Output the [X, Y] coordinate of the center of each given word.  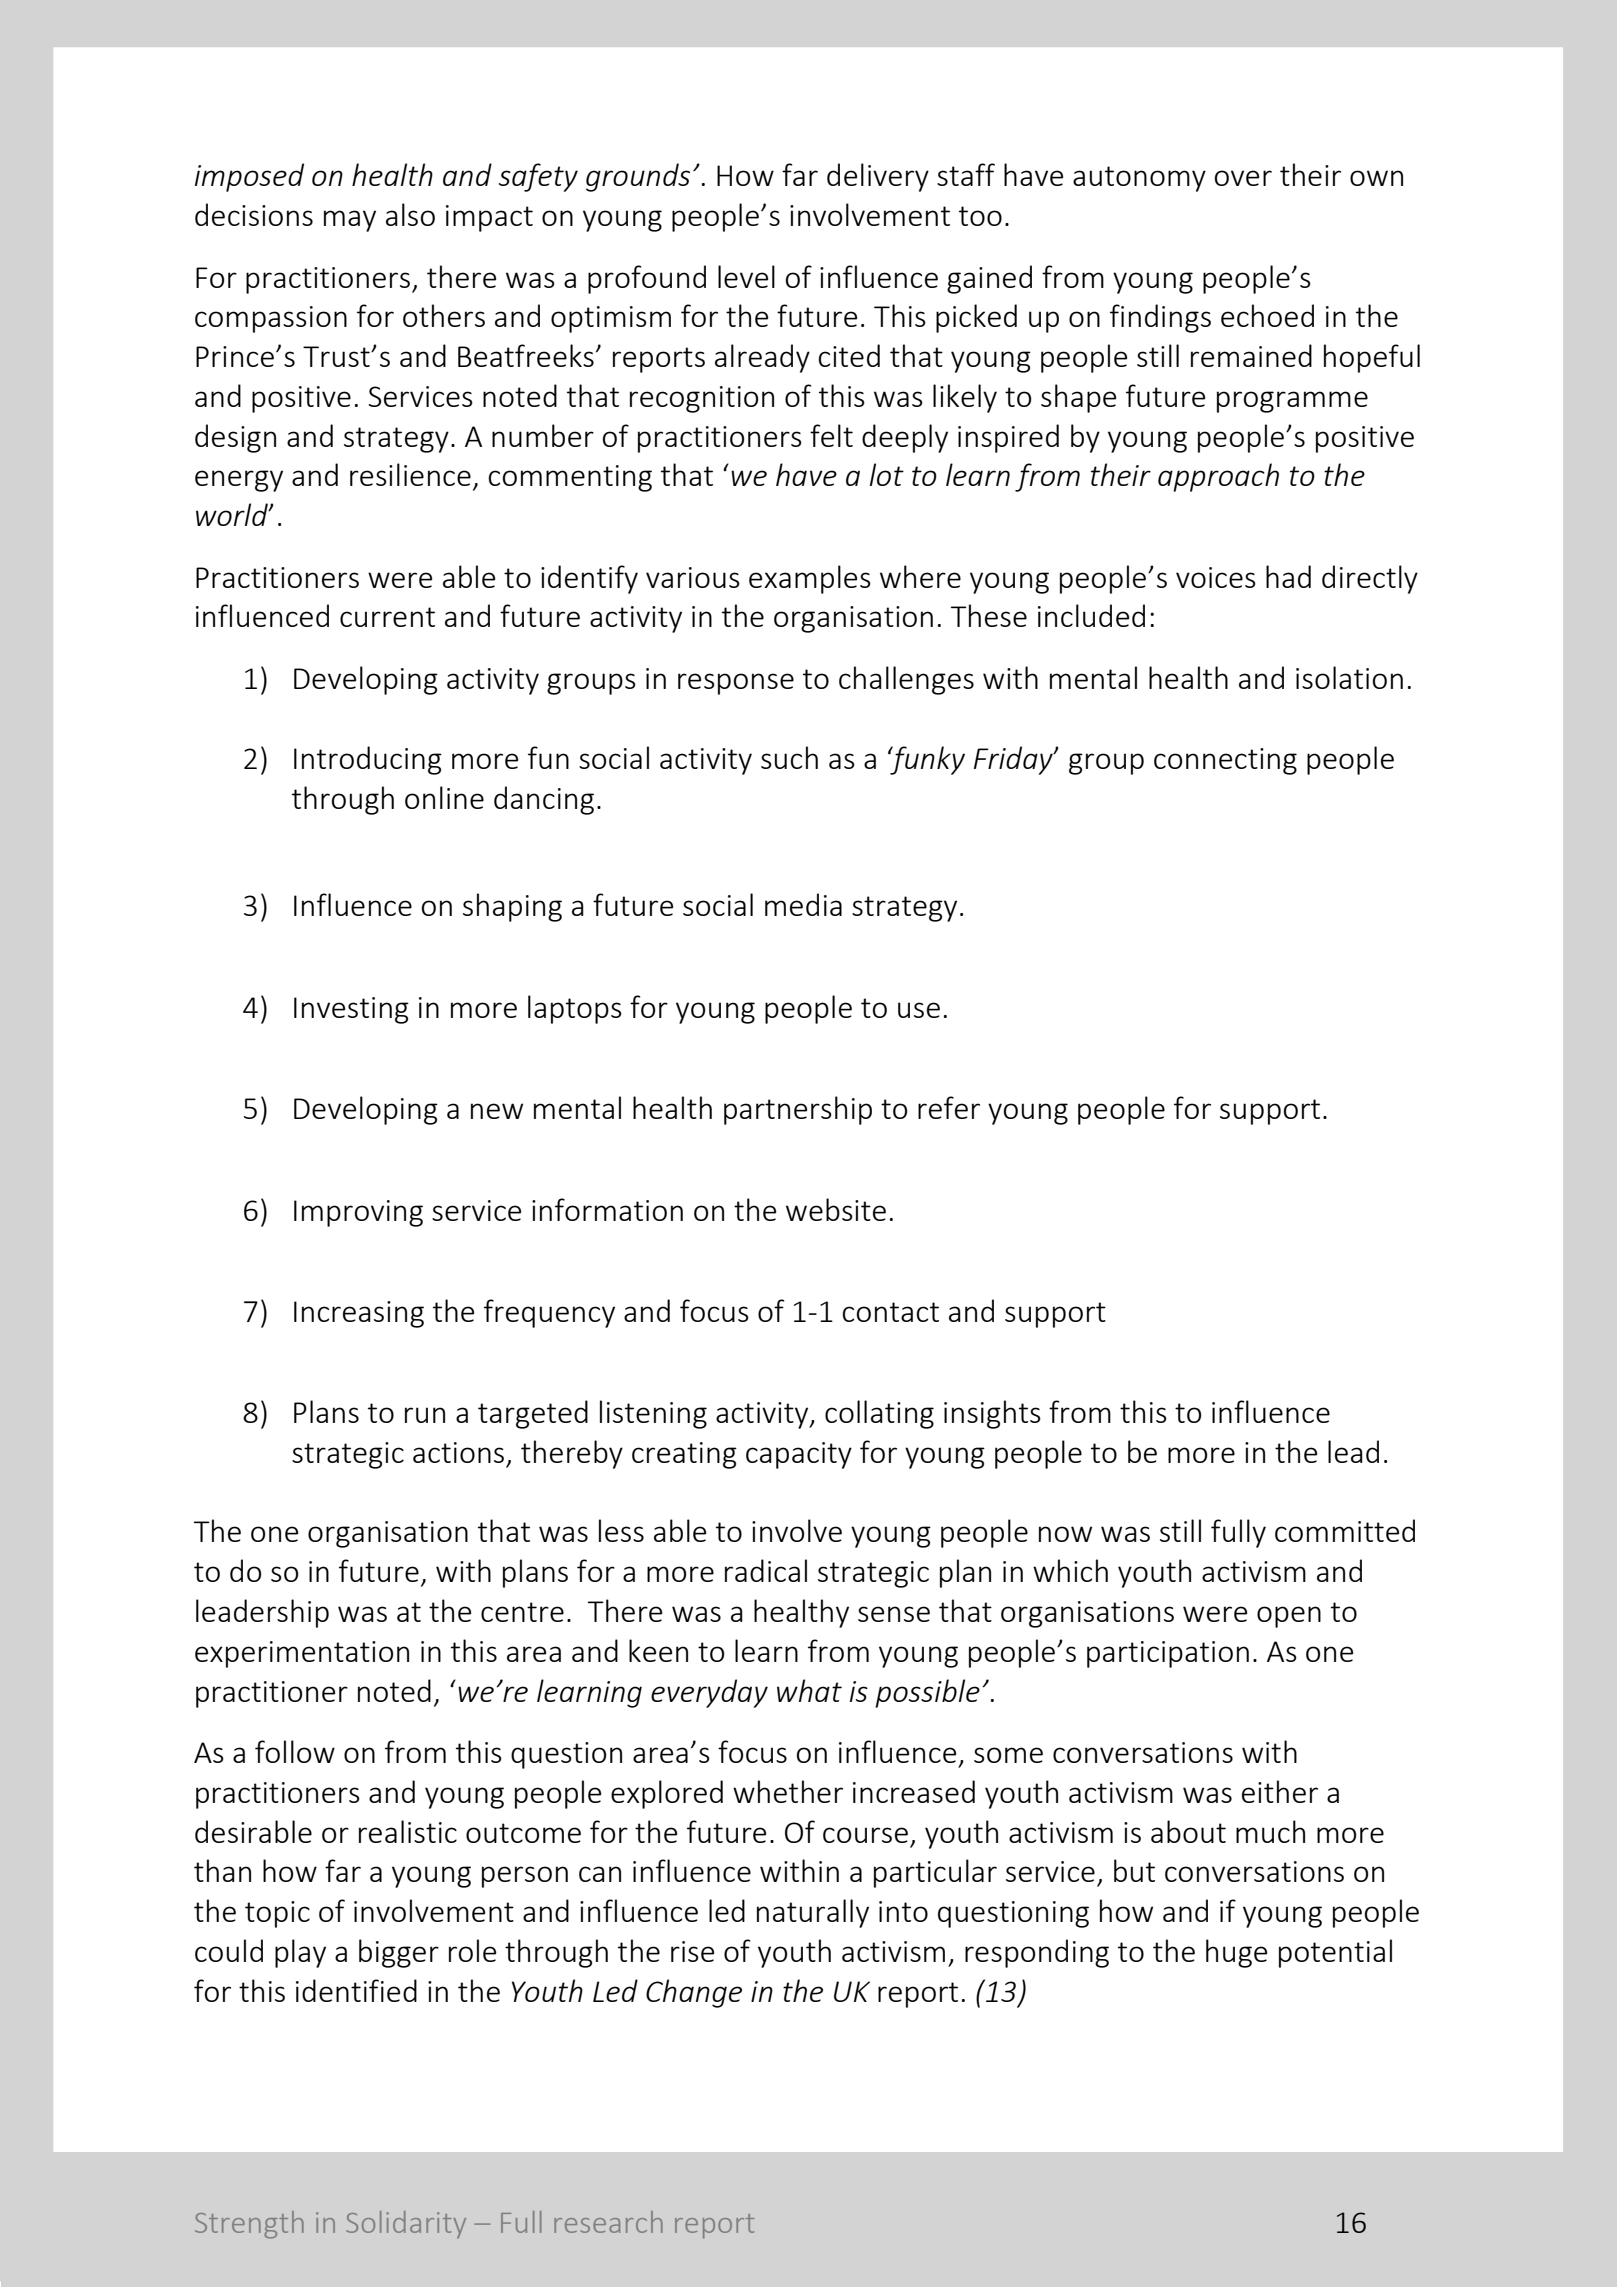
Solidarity [406, 2224]
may [350, 221]
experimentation [302, 1654]
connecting [1225, 761]
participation [1168, 1654]
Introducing [368, 760]
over [1243, 178]
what [809, 1690]
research [608, 2222]
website [836, 1209]
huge [1236, 1953]
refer [949, 1107]
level [746, 276]
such [789, 757]
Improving [358, 1213]
